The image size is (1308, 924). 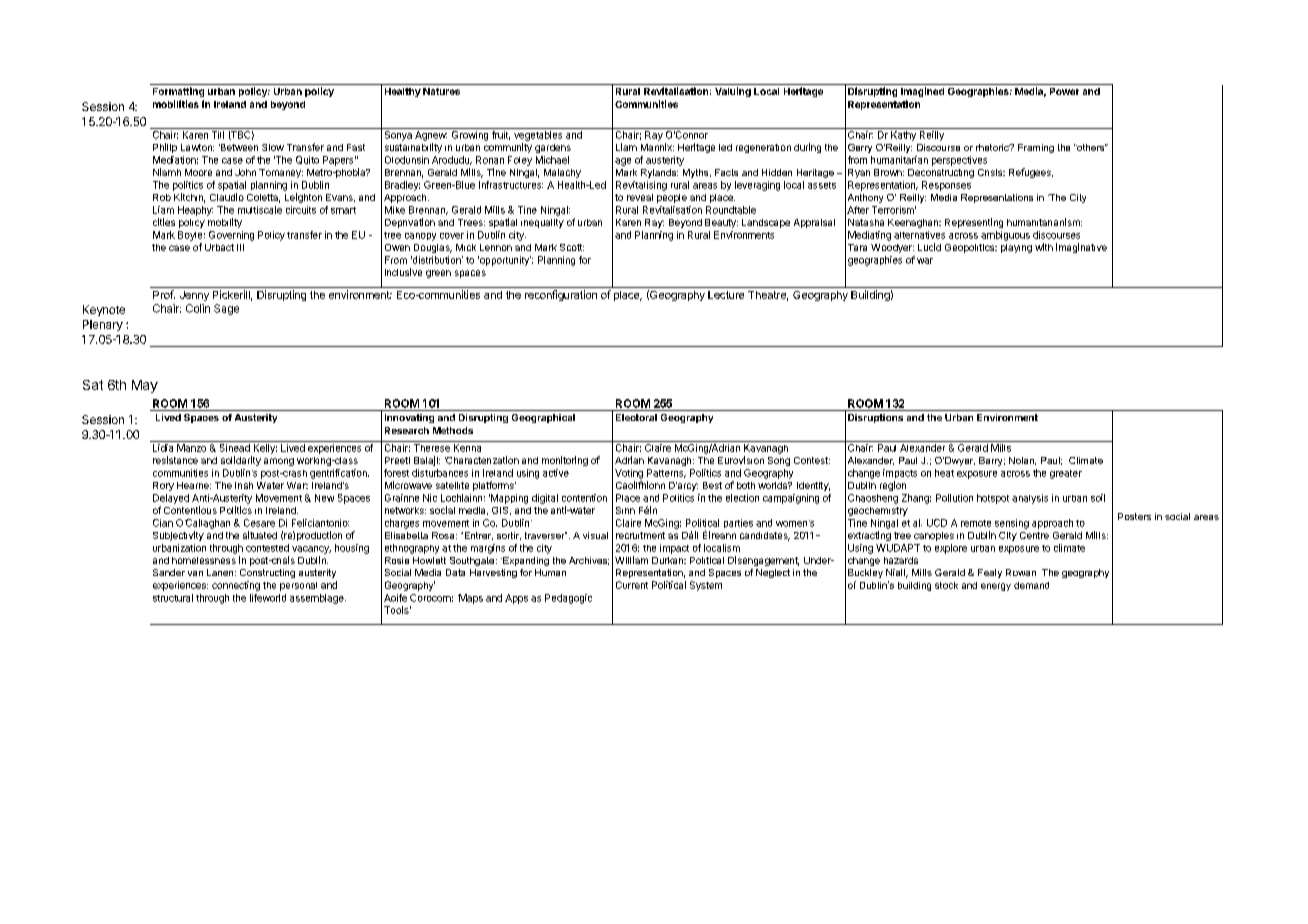 I want to click on Valuing, so click(x=733, y=92).
